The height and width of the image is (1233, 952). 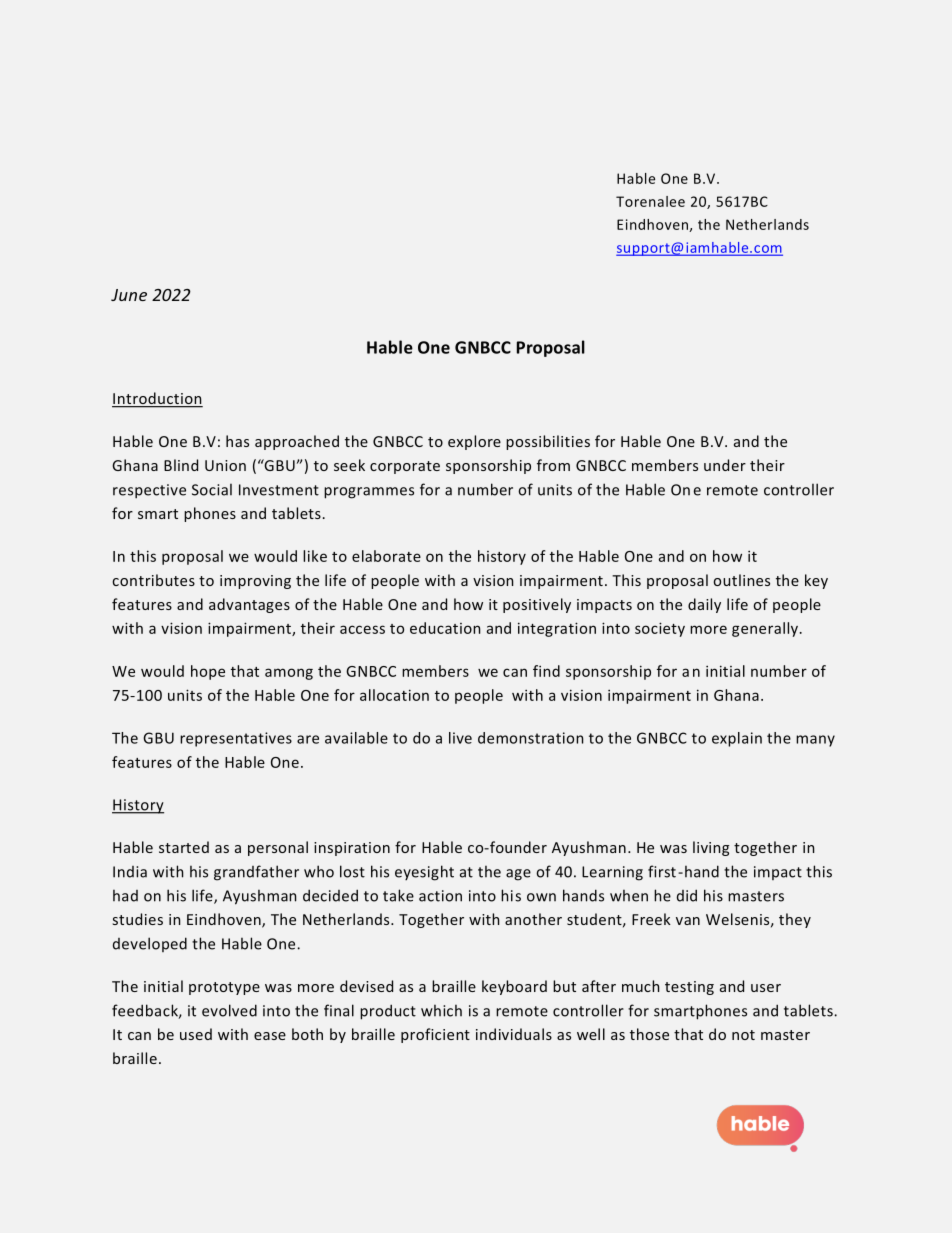 What do you see at coordinates (711, 848) in the image?
I see `living` at bounding box center [711, 848].
